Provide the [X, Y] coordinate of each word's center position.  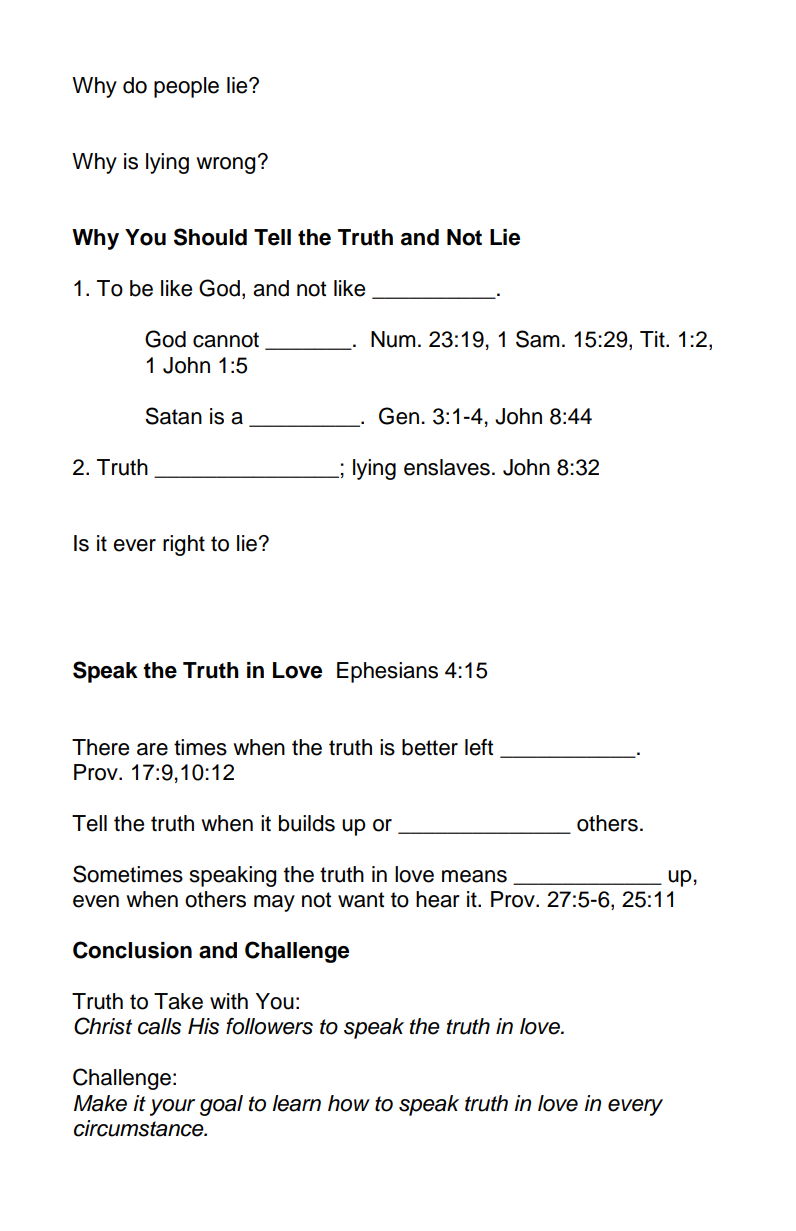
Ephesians [387, 672]
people [186, 87]
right [184, 545]
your [172, 1107]
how [349, 1103]
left [479, 747]
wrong [226, 165]
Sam [537, 339]
